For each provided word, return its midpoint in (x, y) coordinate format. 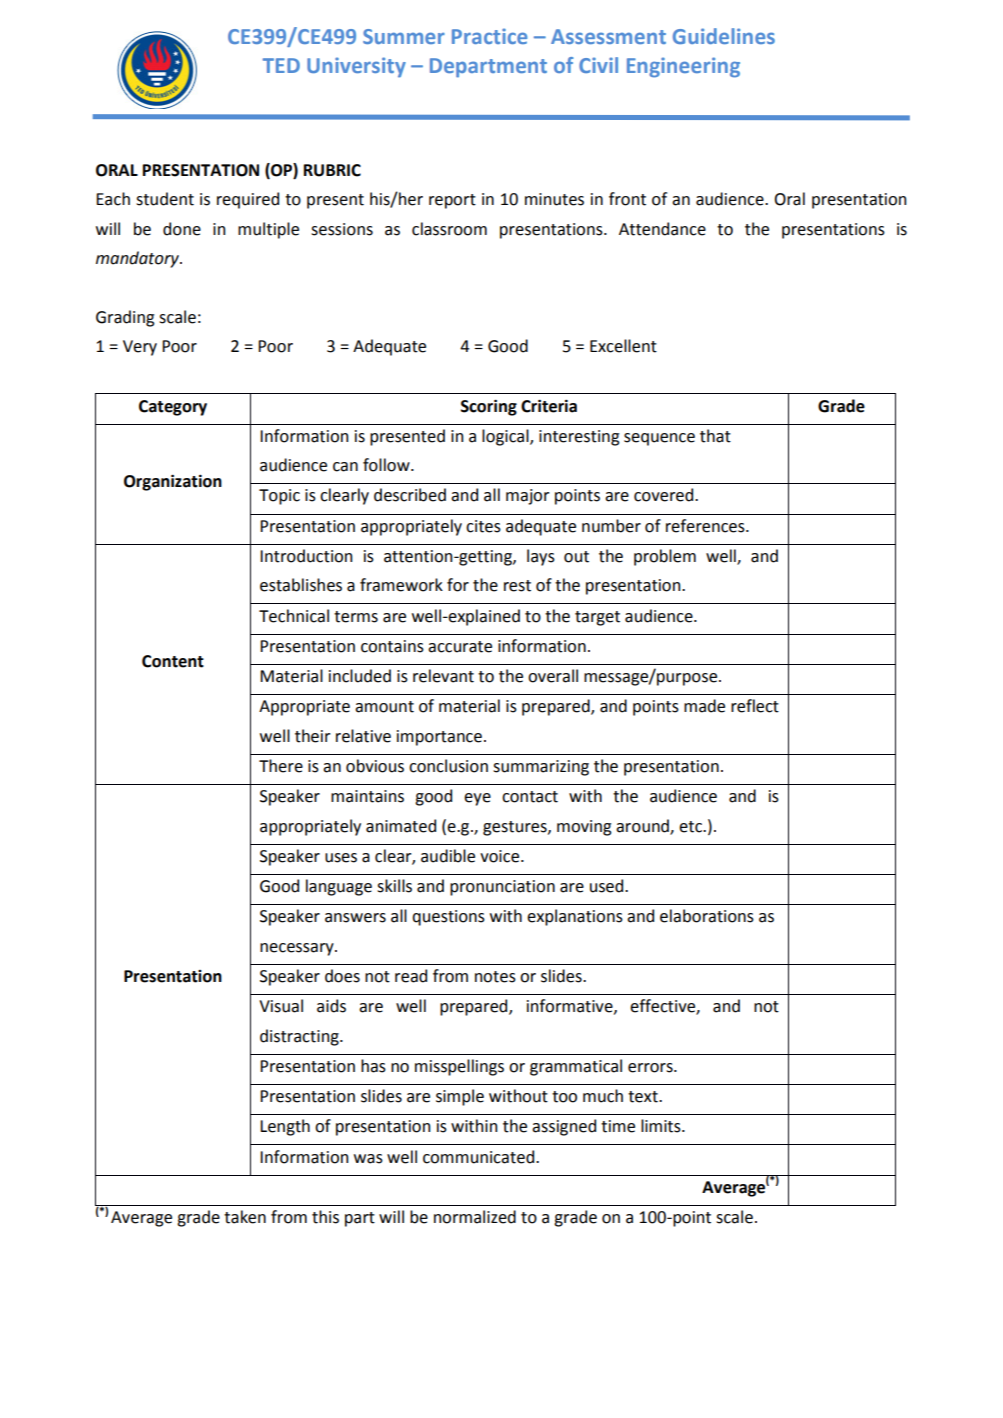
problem (665, 557)
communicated (480, 1157)
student (165, 199)
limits (662, 1126)
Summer (404, 36)
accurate (460, 647)
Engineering (683, 67)
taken (245, 1217)
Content (173, 661)
